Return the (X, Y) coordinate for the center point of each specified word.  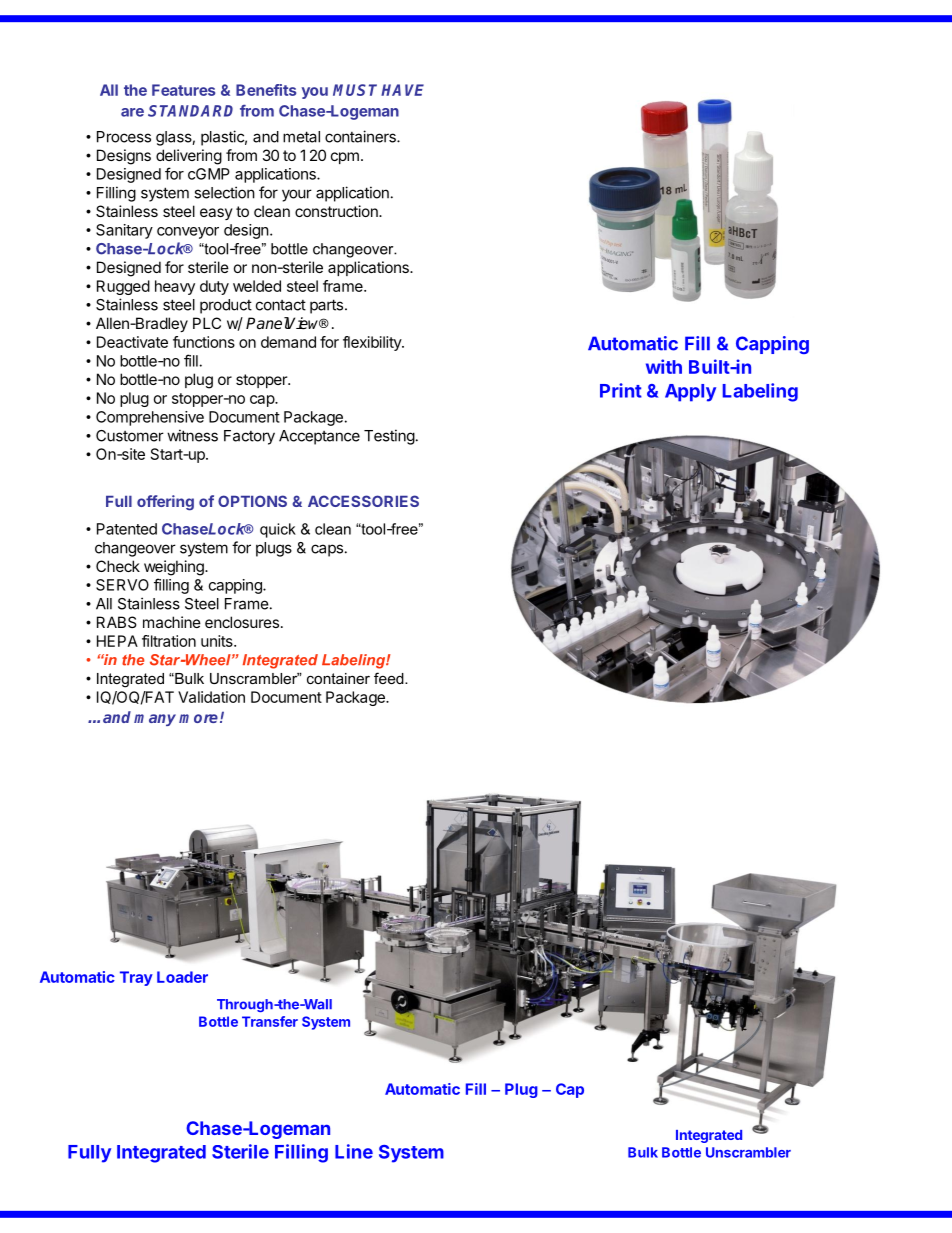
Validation (211, 697)
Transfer (270, 1021)
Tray (136, 978)
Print (621, 390)
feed (390, 678)
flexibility (373, 343)
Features (183, 90)
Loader (182, 977)
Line (354, 1151)
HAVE (402, 90)
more (198, 718)
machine (172, 622)
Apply (690, 393)
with (664, 366)
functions (204, 342)
